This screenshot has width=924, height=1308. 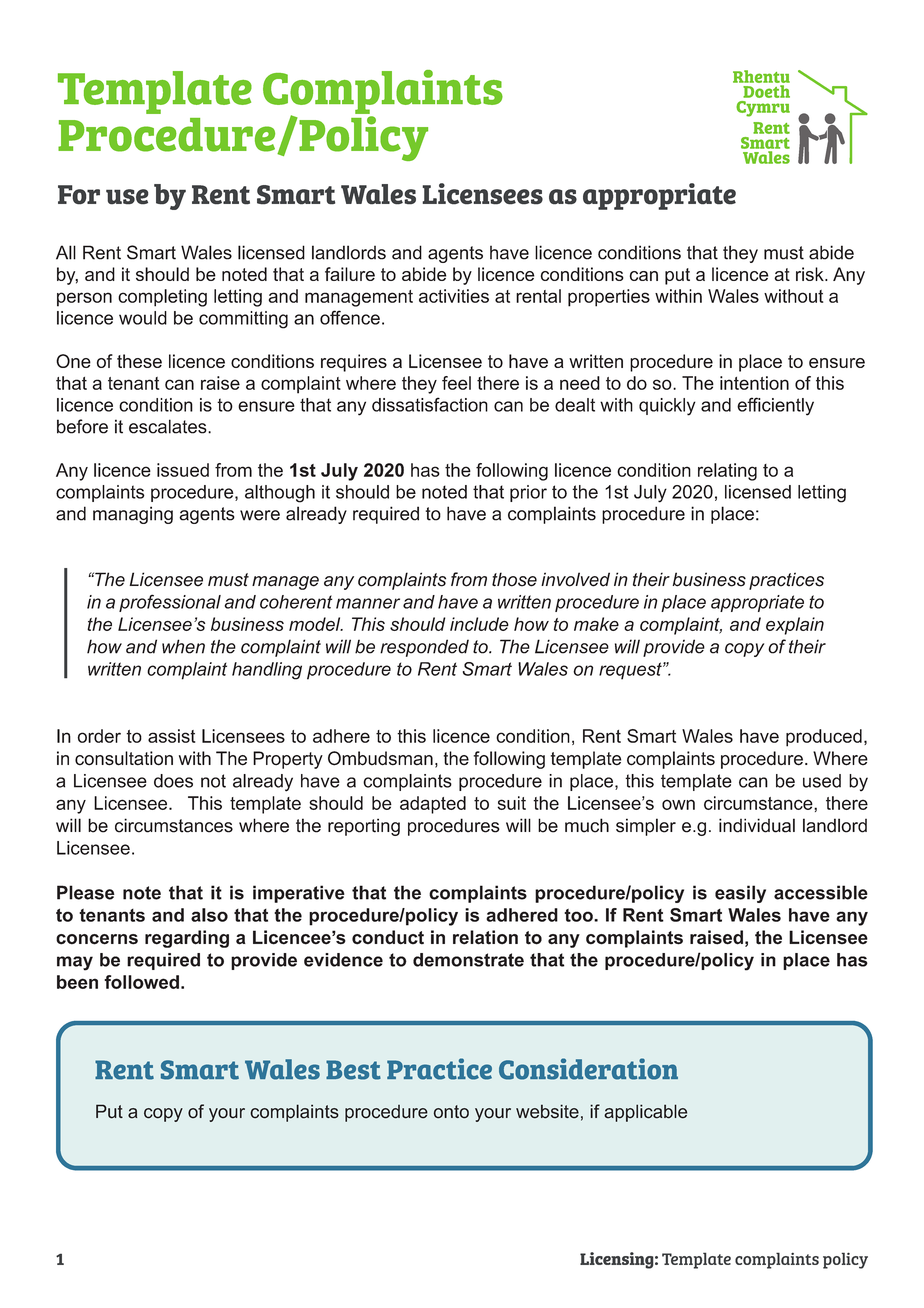 What do you see at coordinates (811, 274) in the screenshot?
I see `risk` at bounding box center [811, 274].
